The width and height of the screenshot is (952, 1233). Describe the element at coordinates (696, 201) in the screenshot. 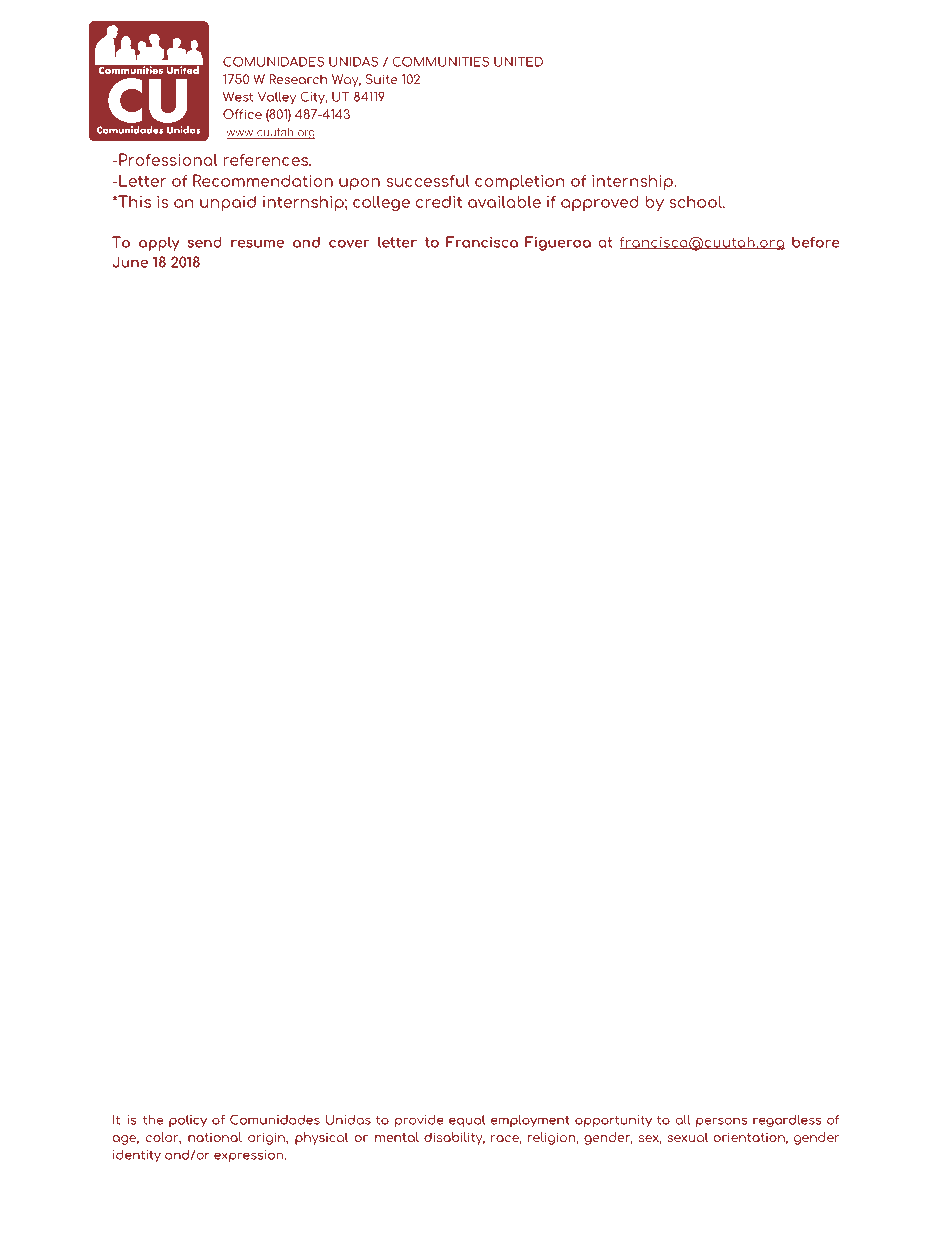

I see `school` at that location.
